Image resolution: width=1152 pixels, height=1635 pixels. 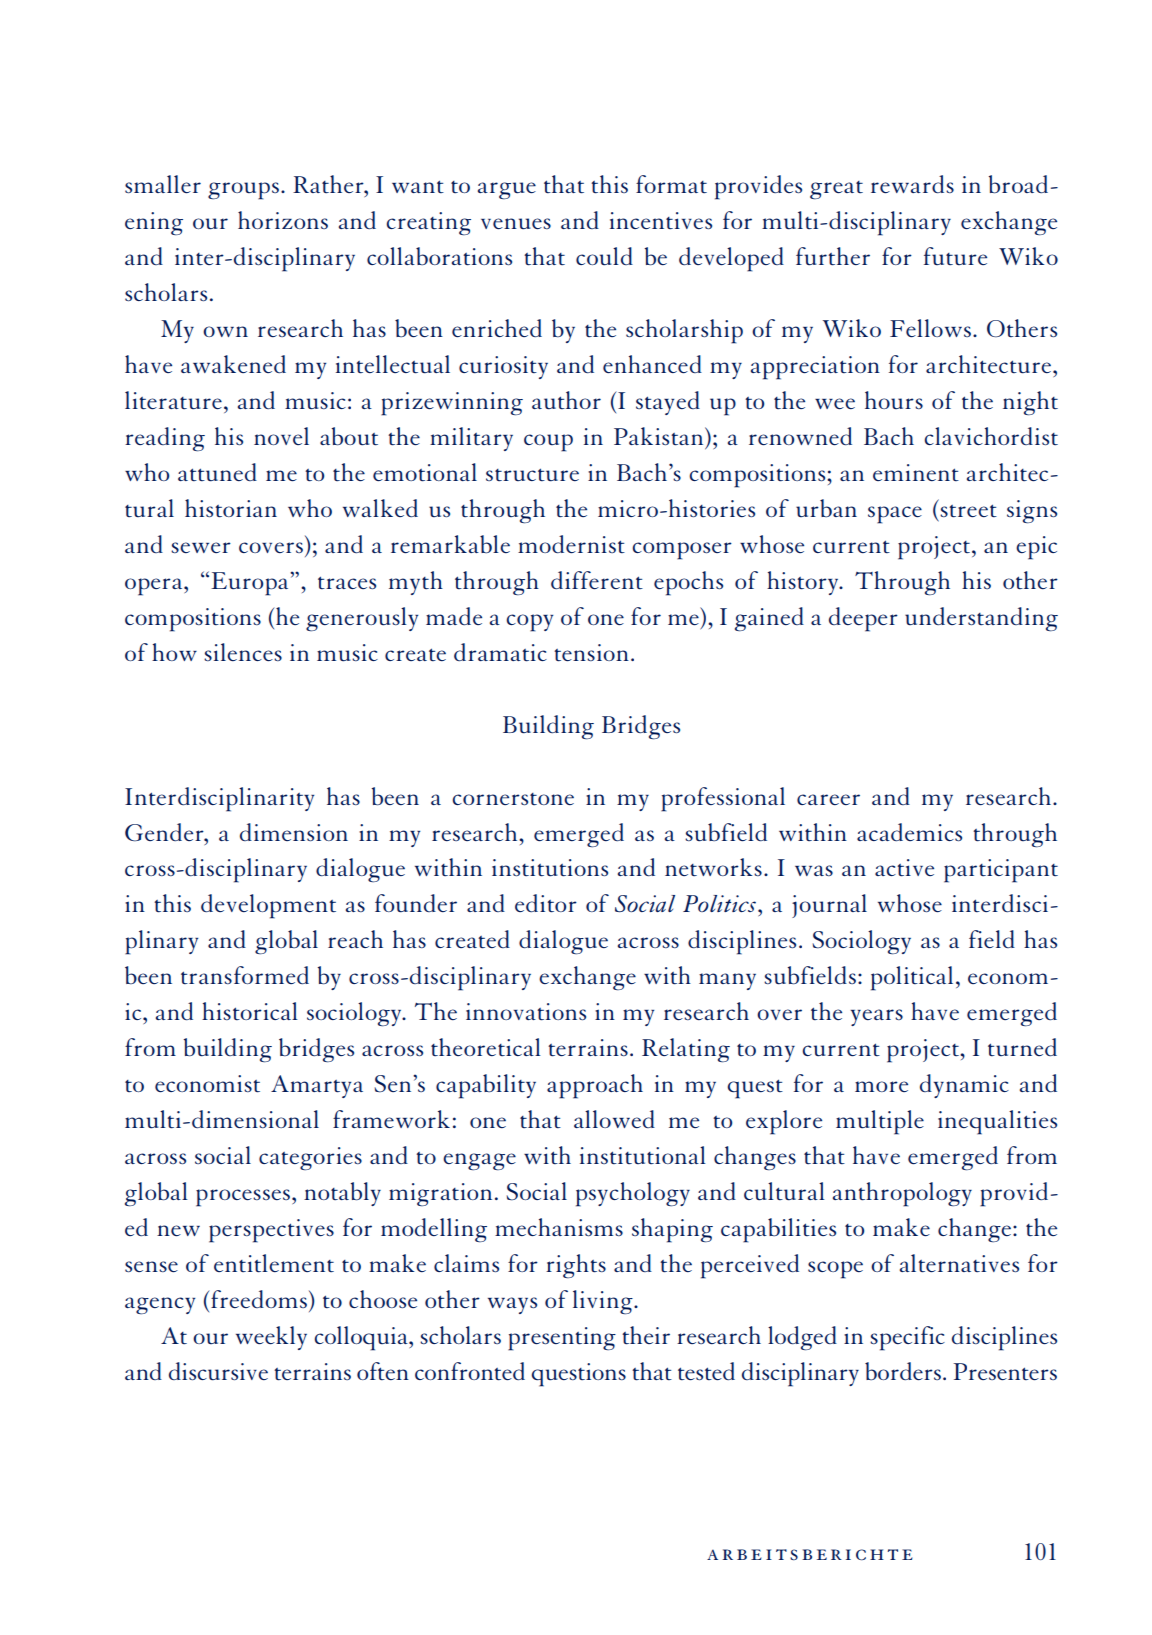 I want to click on weekly, so click(x=271, y=1338).
